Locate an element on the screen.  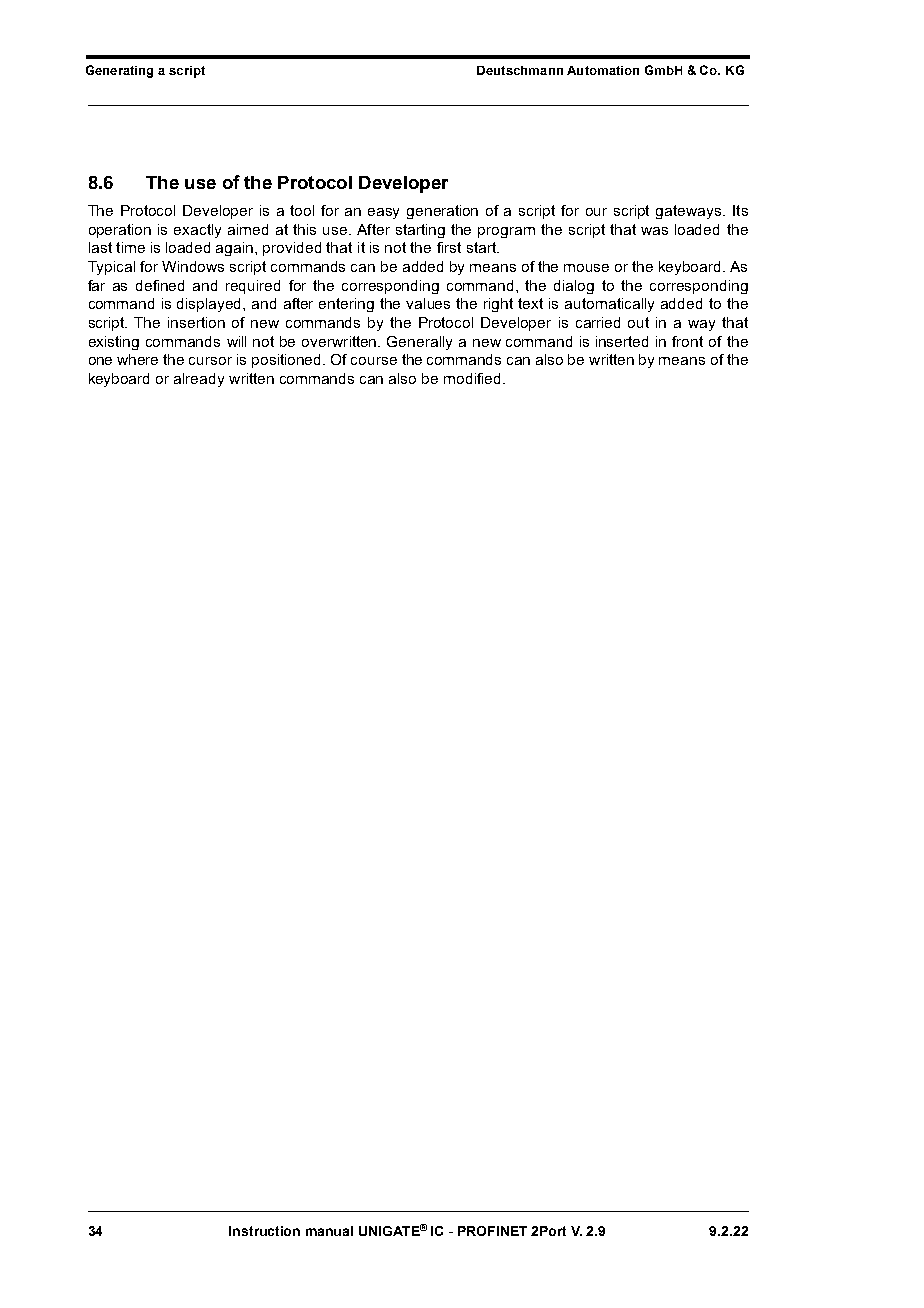
course is located at coordinates (374, 361).
